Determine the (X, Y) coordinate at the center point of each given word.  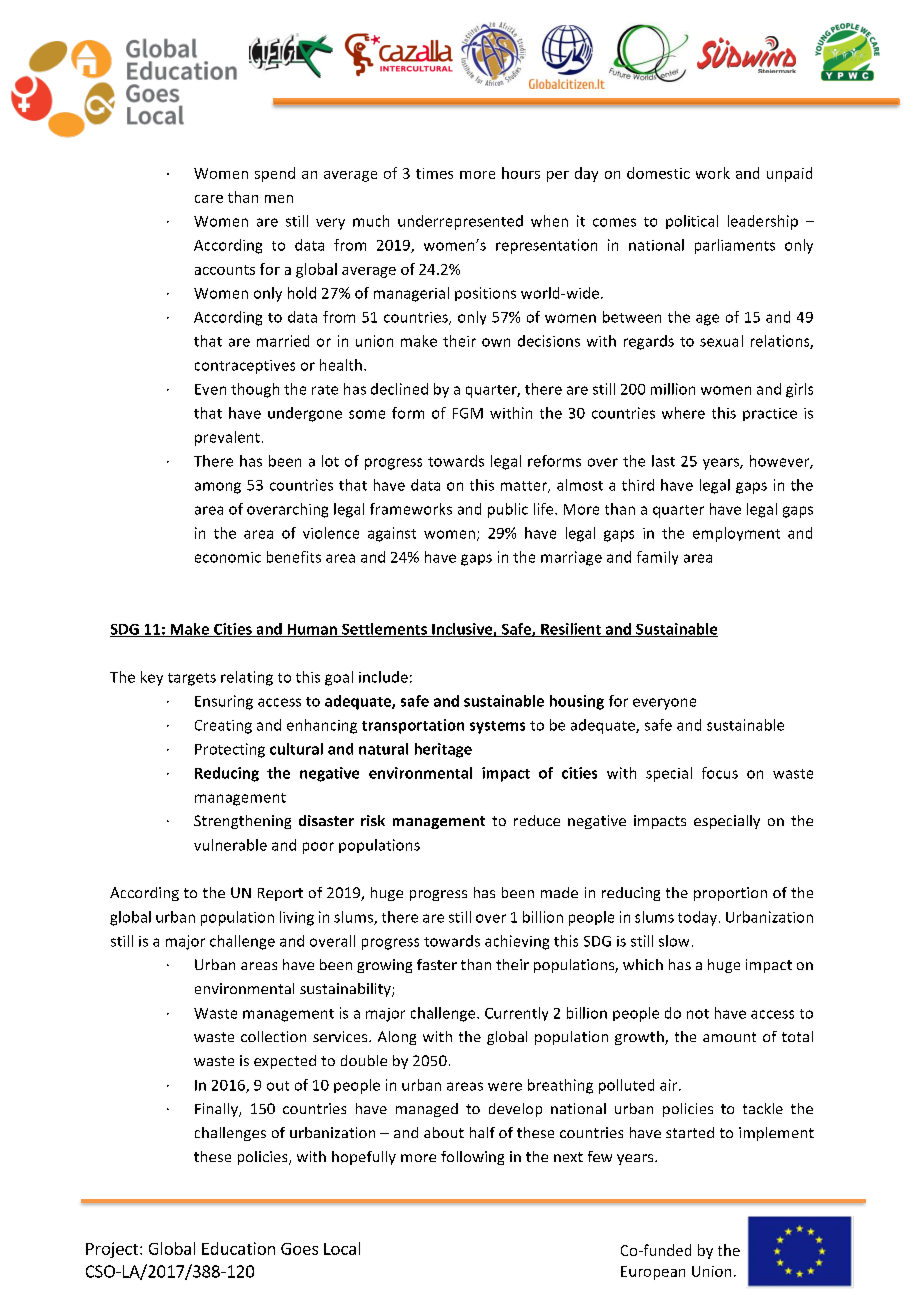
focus (720, 773)
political (692, 222)
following (472, 1158)
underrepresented (460, 222)
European (653, 1273)
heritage (443, 750)
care (209, 199)
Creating (223, 727)
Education (238, 1248)
